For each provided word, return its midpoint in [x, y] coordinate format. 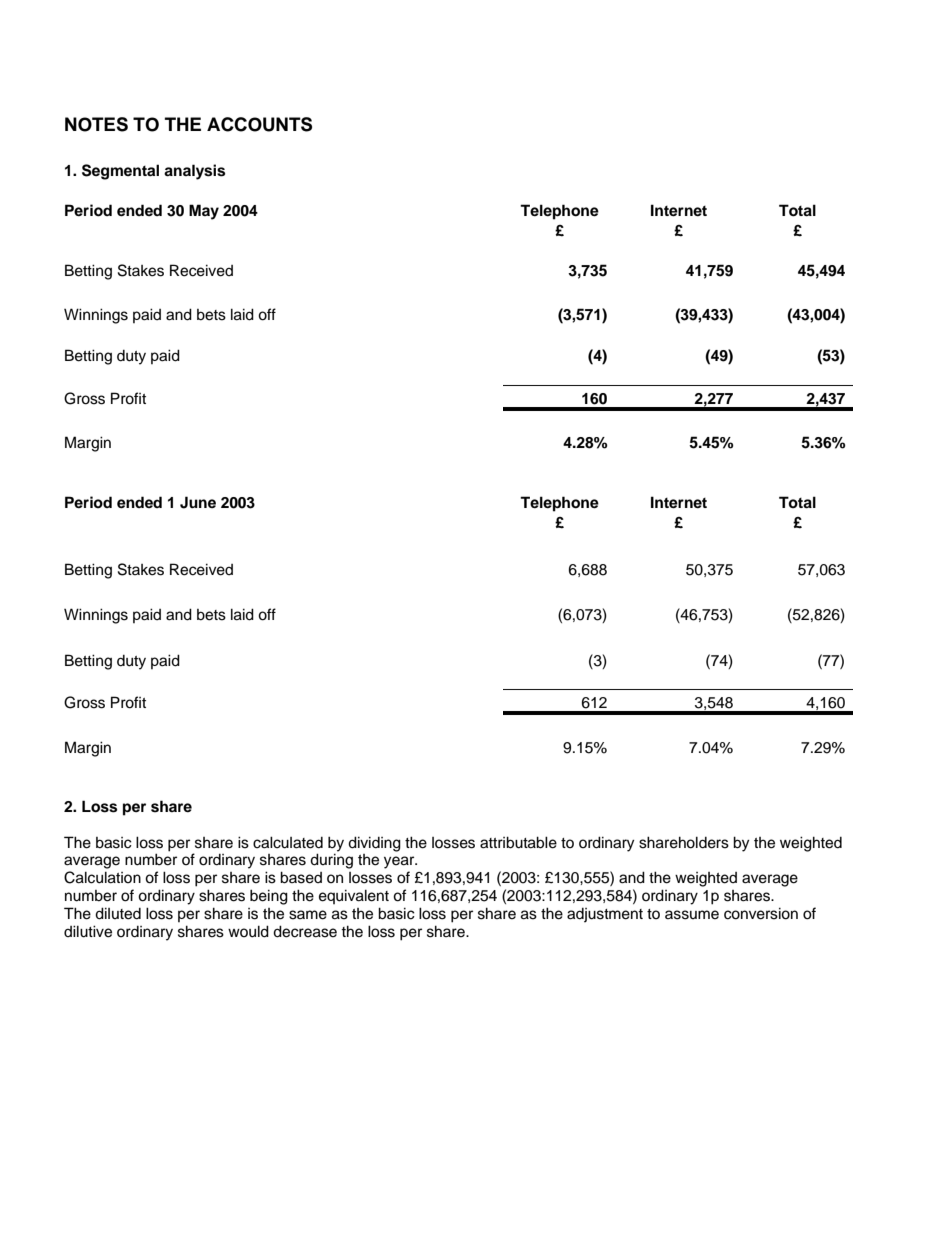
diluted [118, 913]
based [301, 877]
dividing [374, 844]
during [331, 861]
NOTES [96, 124]
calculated [288, 842]
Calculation [102, 877]
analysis [194, 172]
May [204, 212]
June [198, 502]
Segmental [120, 172]
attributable [518, 842]
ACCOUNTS [259, 124]
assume [692, 915]
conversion [761, 913]
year [400, 862]
